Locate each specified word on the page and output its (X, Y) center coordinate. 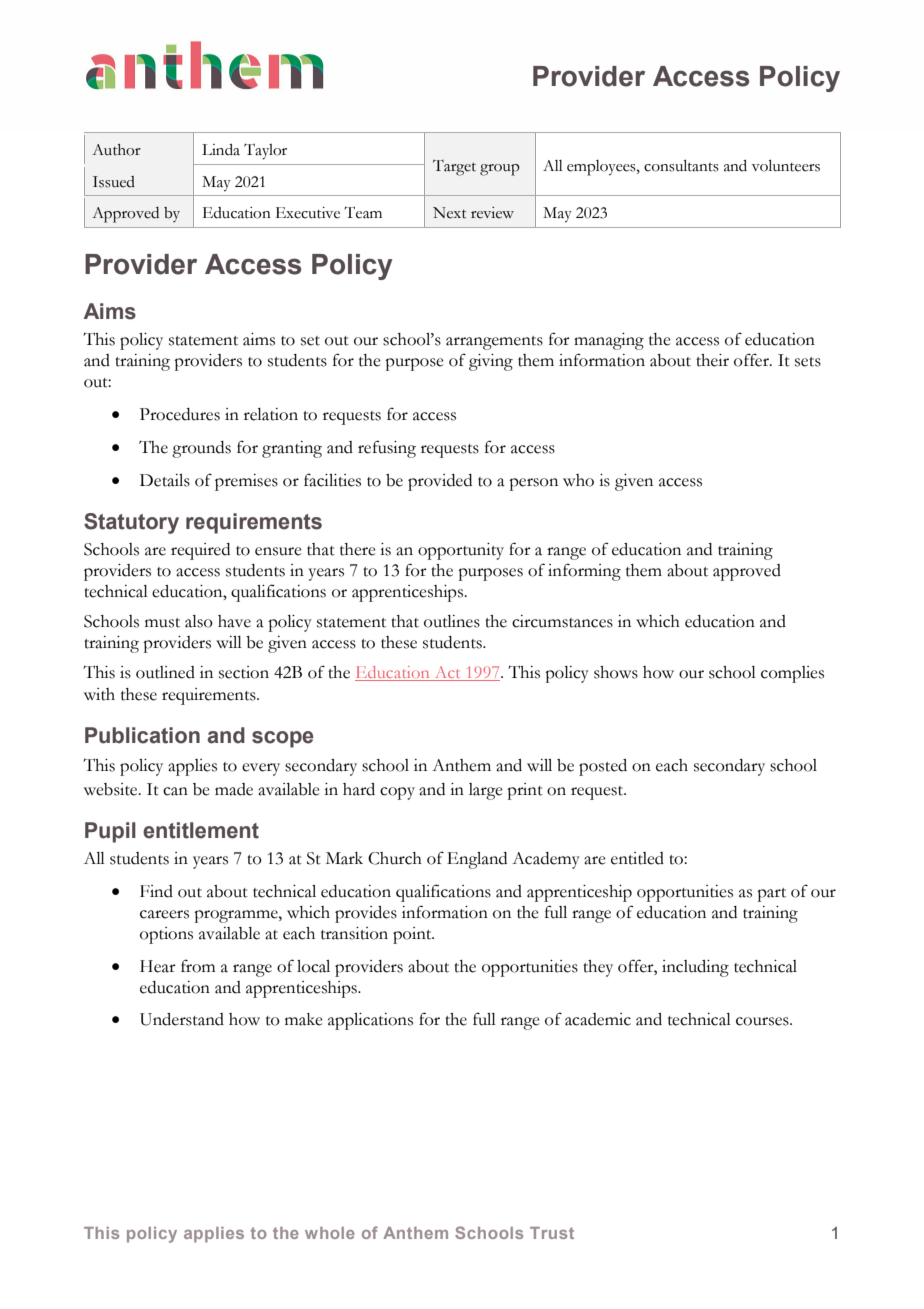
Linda (221, 150)
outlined (165, 672)
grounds (201, 449)
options (166, 935)
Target (454, 168)
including (695, 968)
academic (598, 1019)
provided (440, 482)
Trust (552, 1233)
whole (330, 1233)
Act (447, 673)
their (712, 360)
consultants (681, 166)
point (413, 935)
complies (792, 674)
